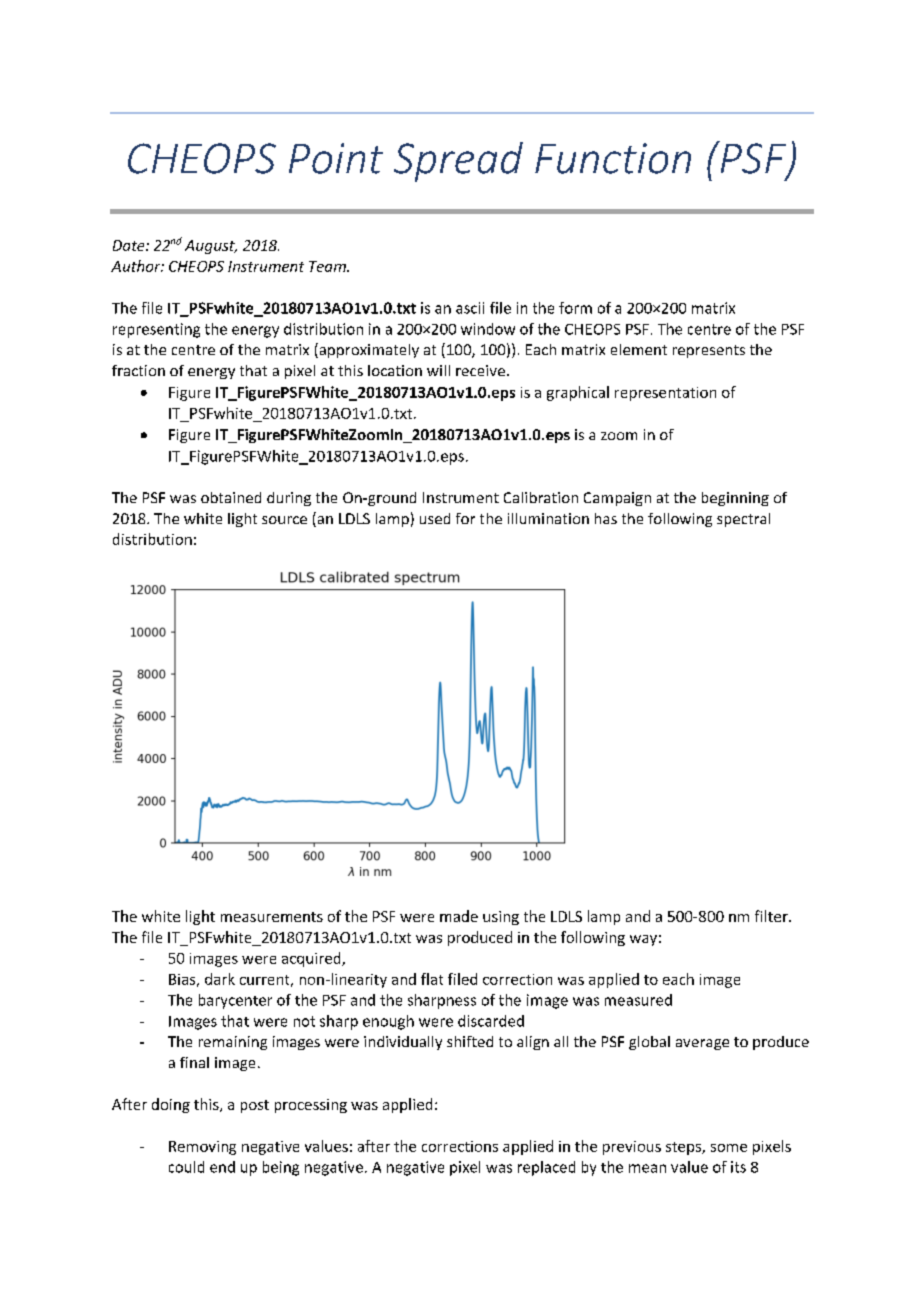 The height and width of the document is (1308, 924). What do you see at coordinates (272, 917) in the document?
I see `measurements` at bounding box center [272, 917].
